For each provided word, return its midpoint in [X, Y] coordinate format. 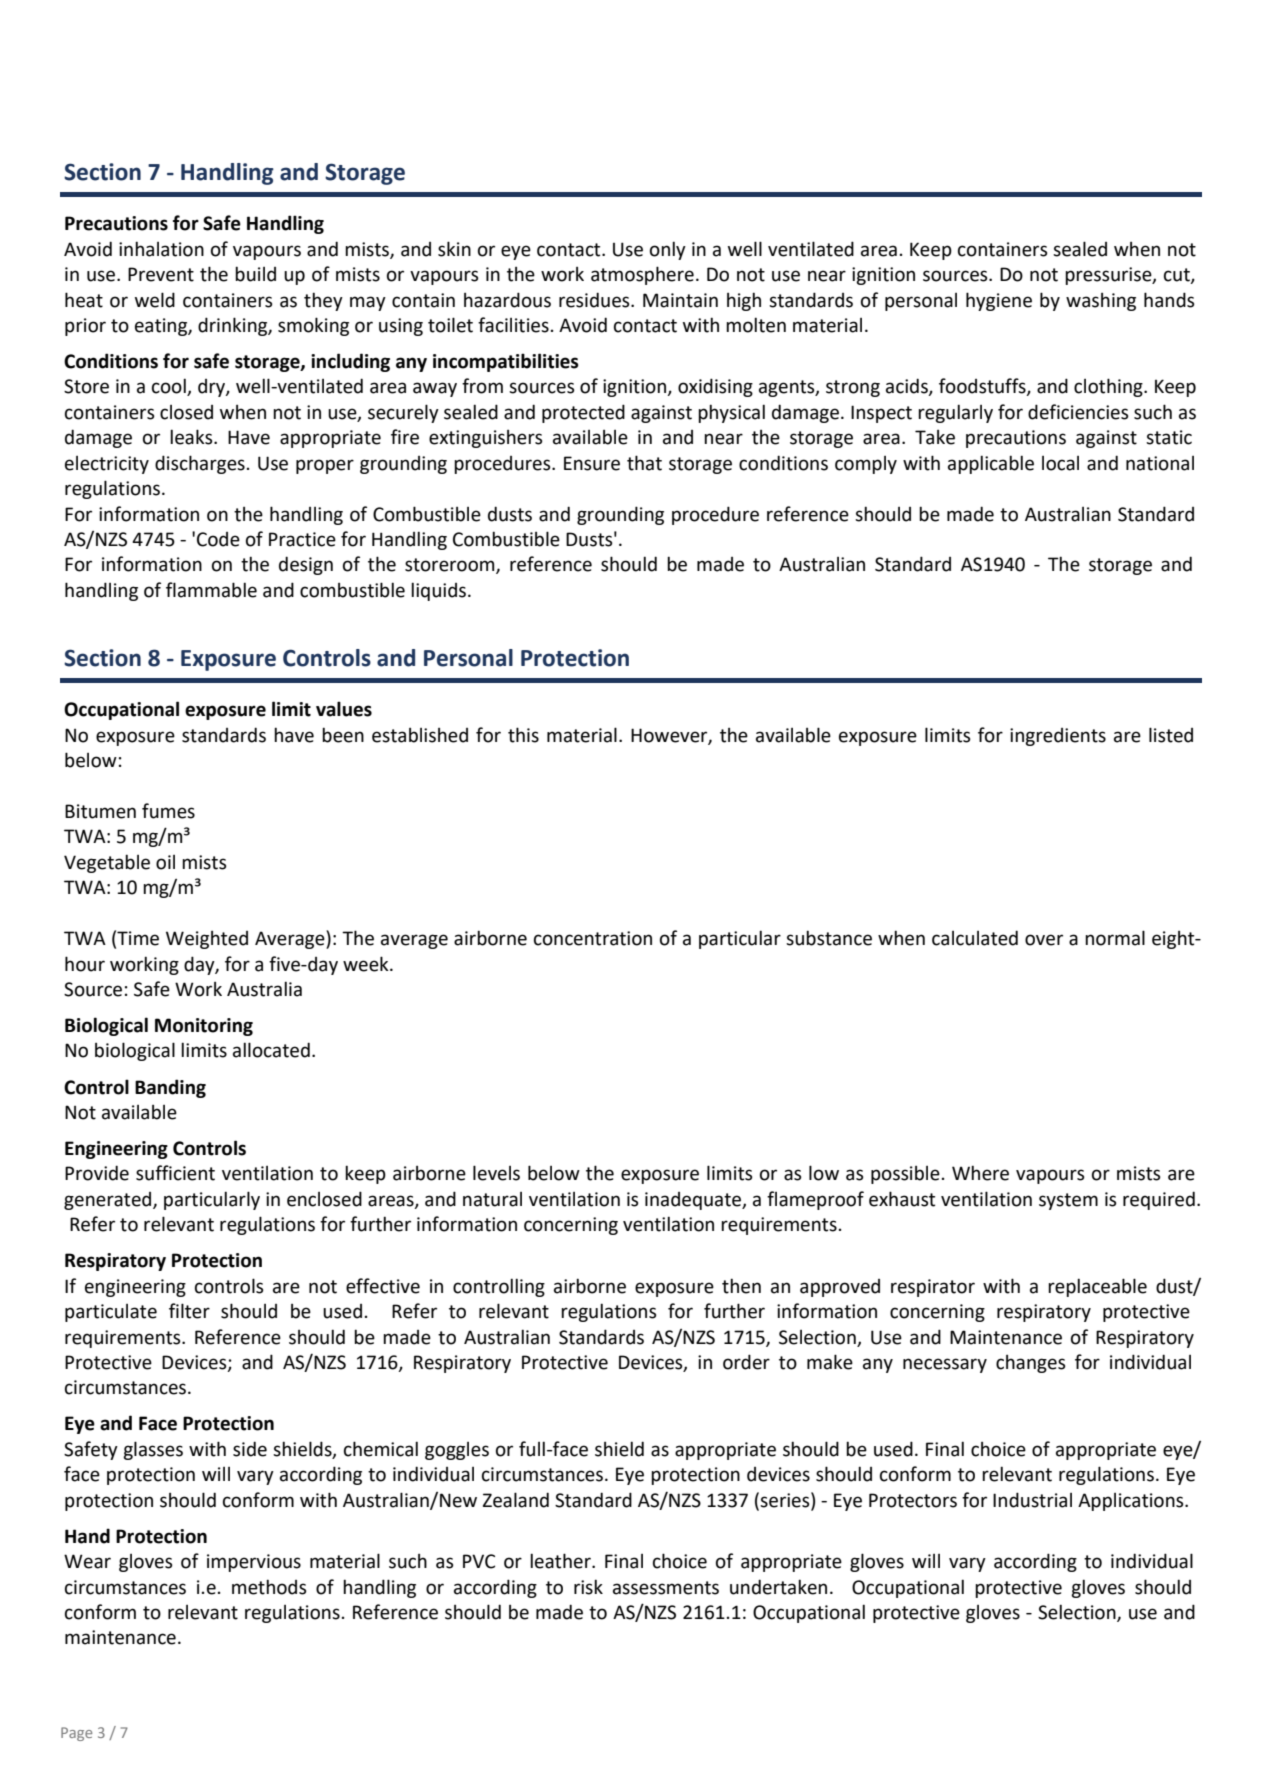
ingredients [1058, 737]
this [523, 735]
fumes [168, 811]
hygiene [999, 301]
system [1068, 1201]
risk [588, 1587]
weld [155, 300]
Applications [1132, 1502]
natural [492, 1199]
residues [595, 300]
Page [76, 1734]
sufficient [175, 1173]
